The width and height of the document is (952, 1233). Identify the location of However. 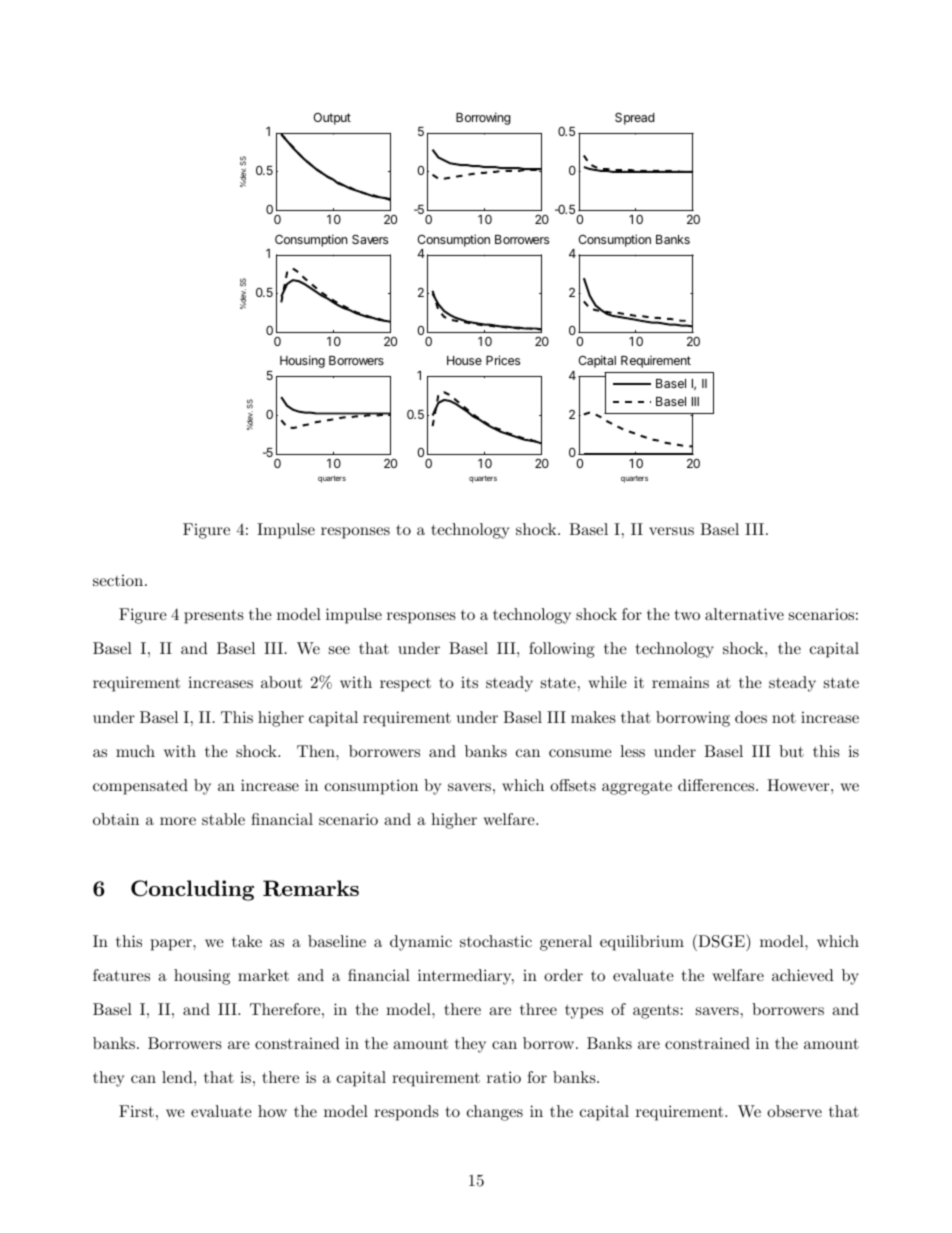
(798, 785).
